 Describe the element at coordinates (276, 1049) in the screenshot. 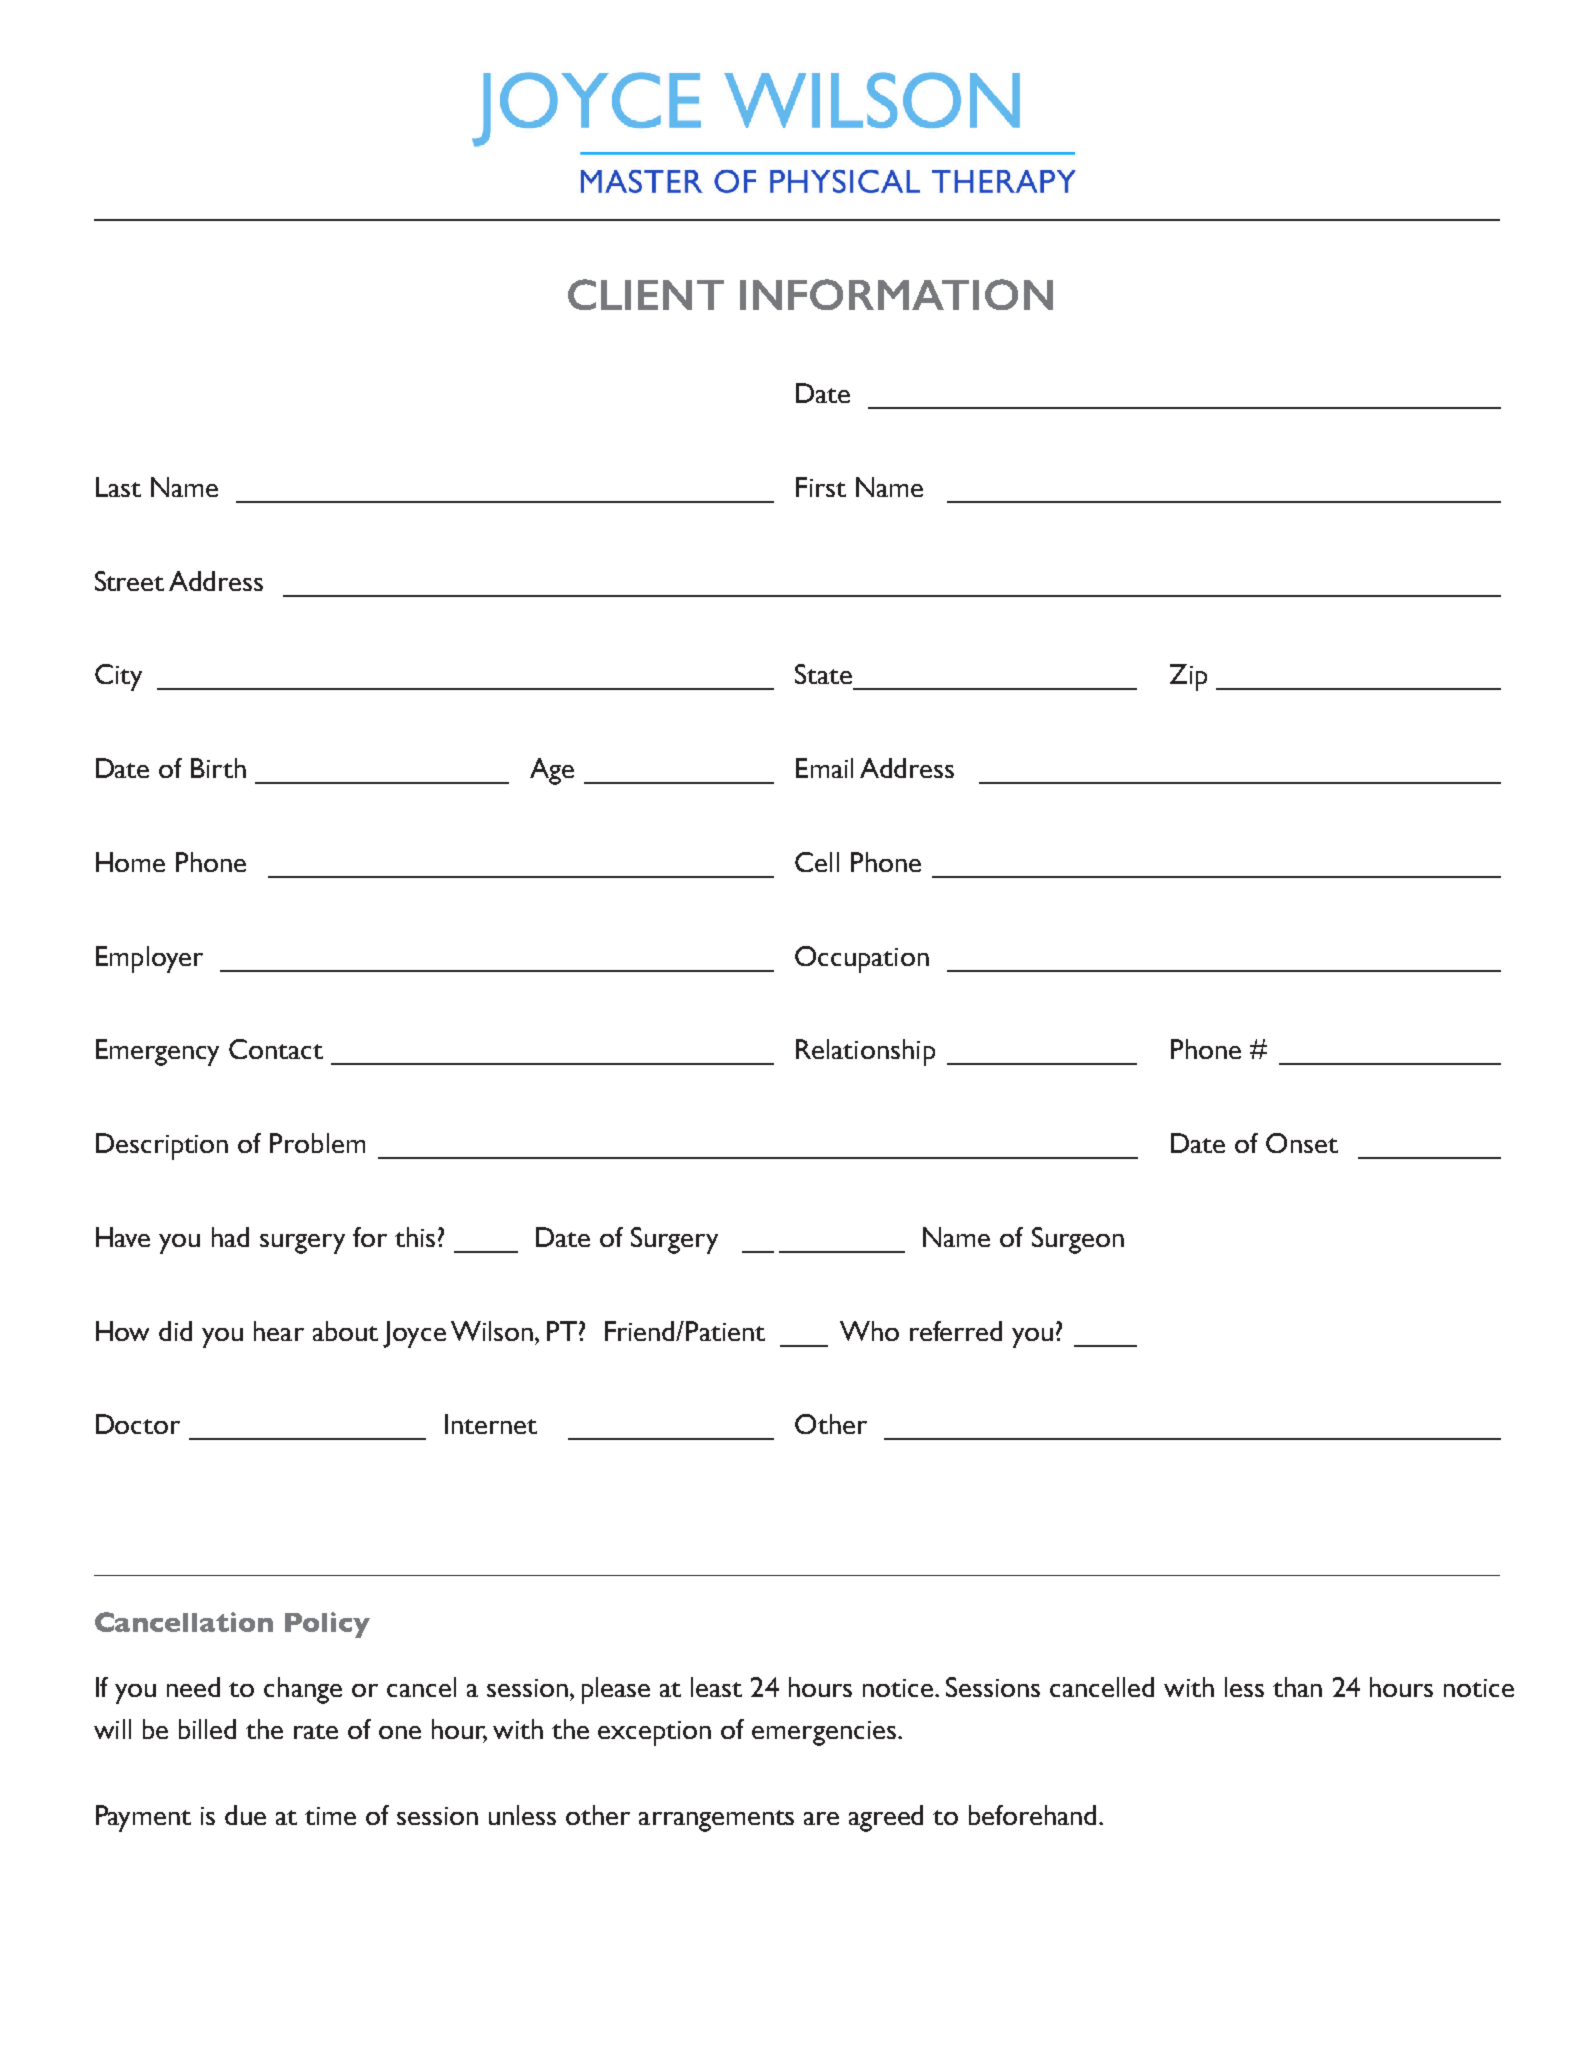

I see `Contact` at that location.
